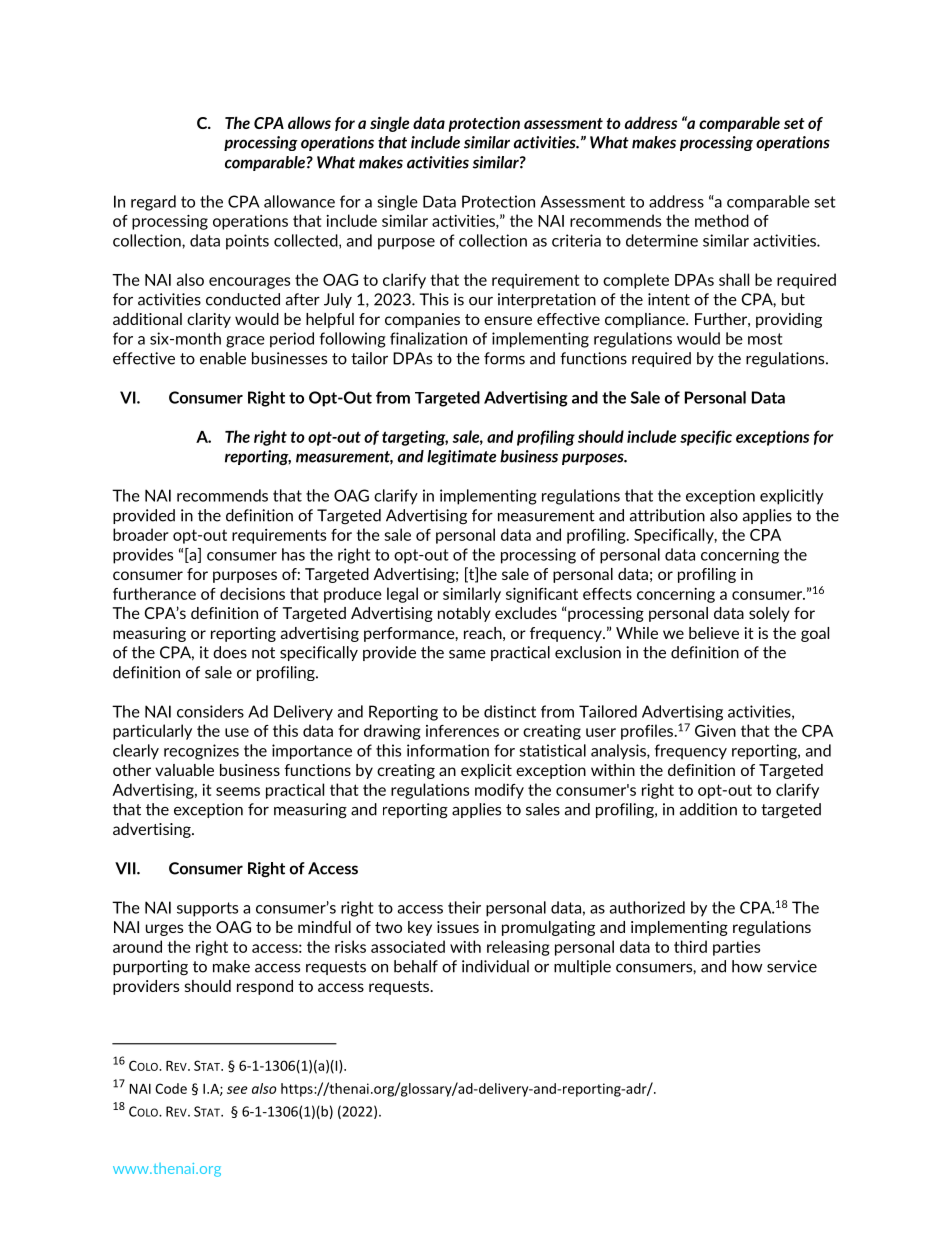 The height and width of the screenshot is (1233, 952). Describe the element at coordinates (153, 203) in the screenshot. I see `regard` at that location.
